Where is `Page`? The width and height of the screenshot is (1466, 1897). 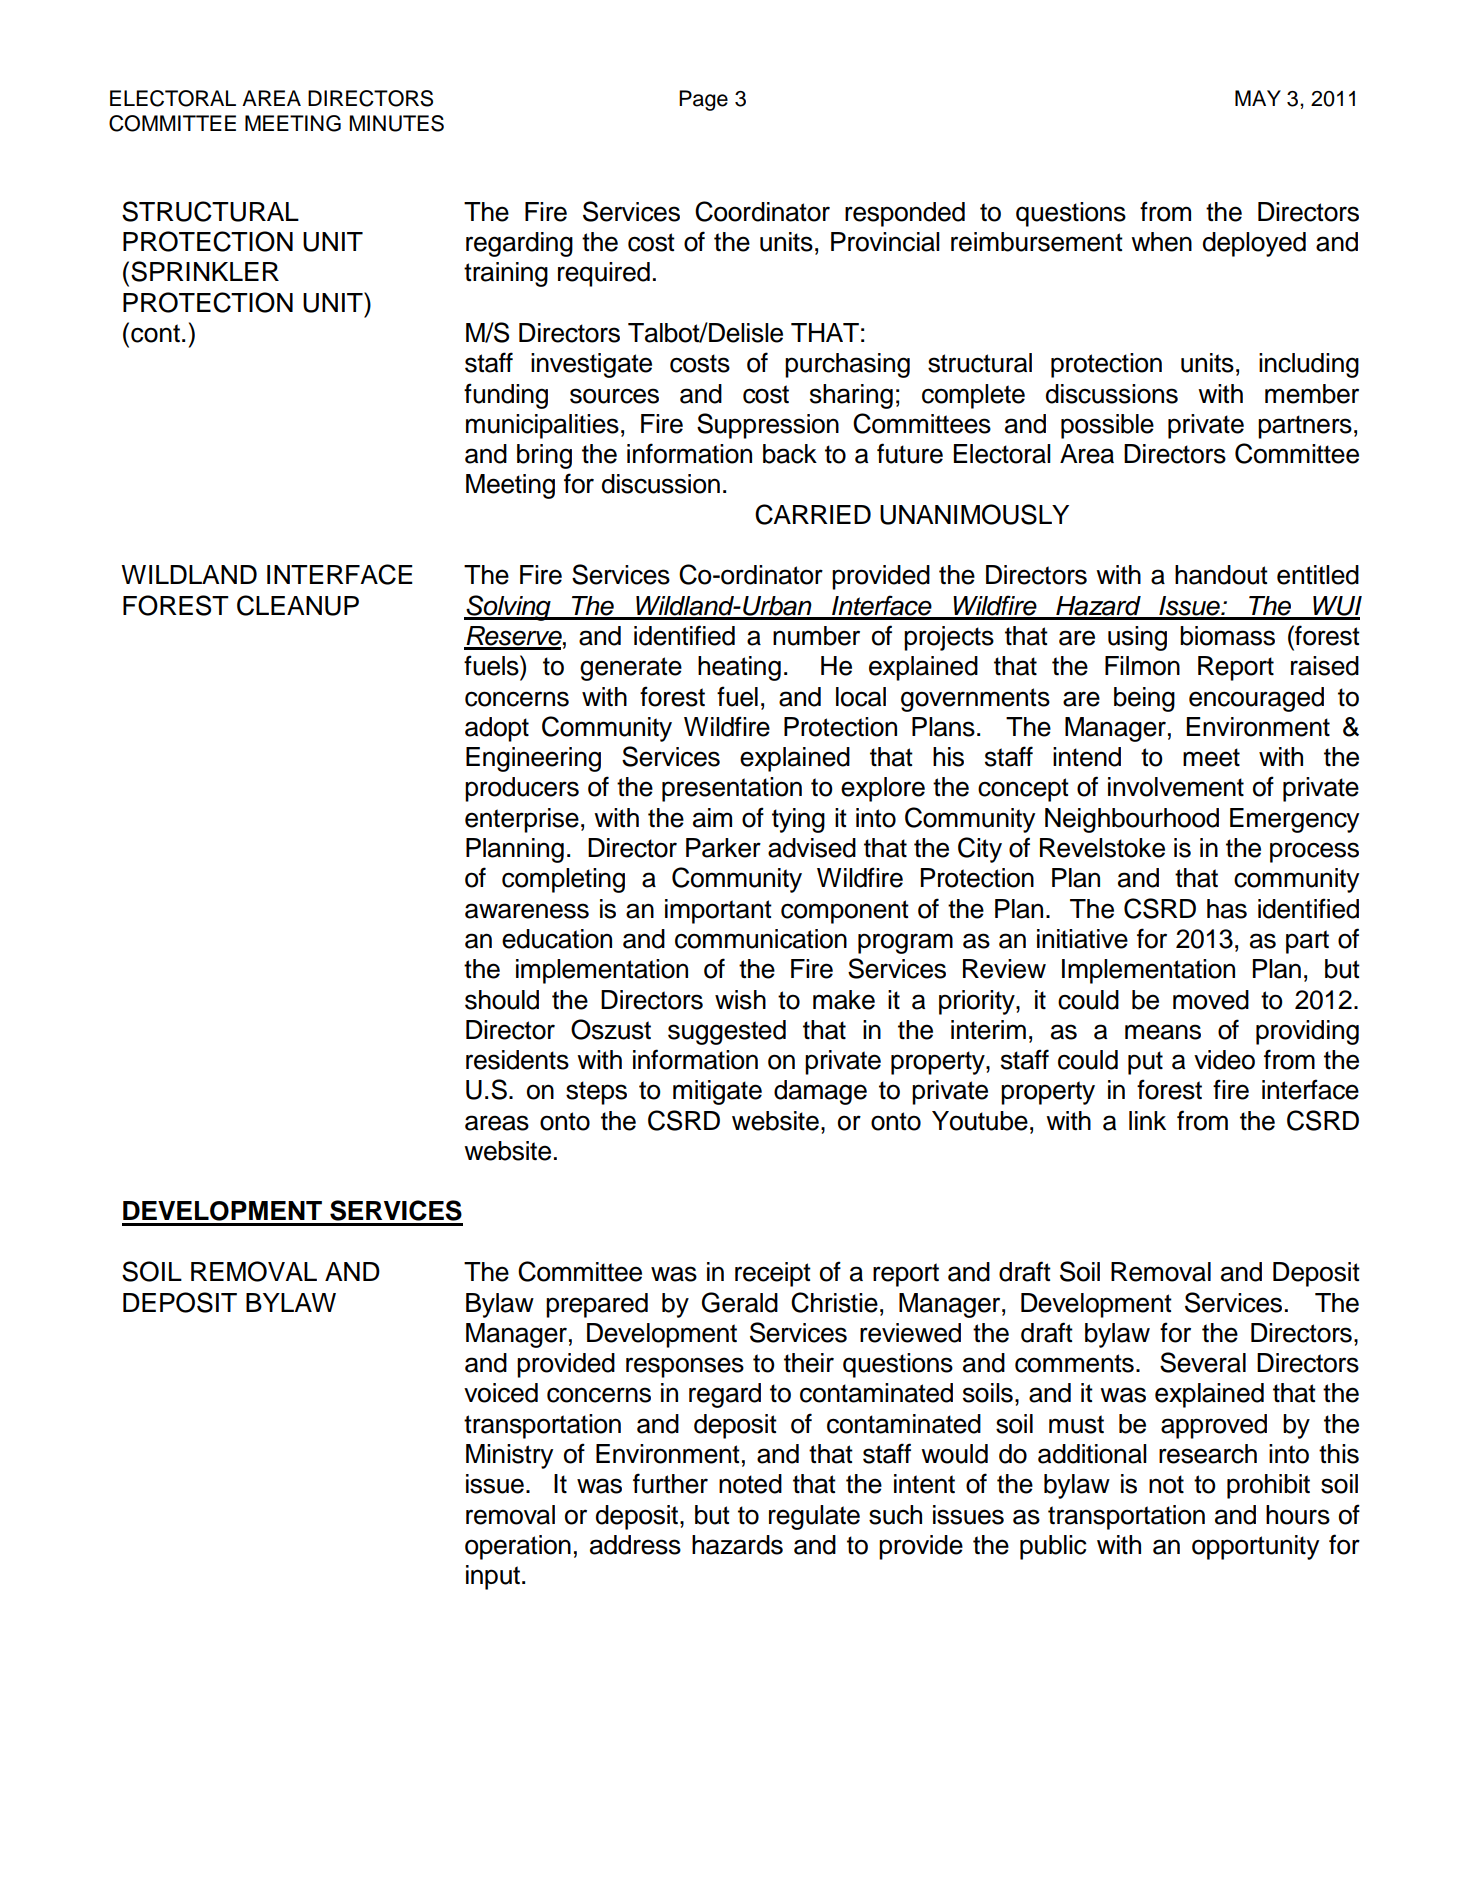 Page is located at coordinates (703, 100).
